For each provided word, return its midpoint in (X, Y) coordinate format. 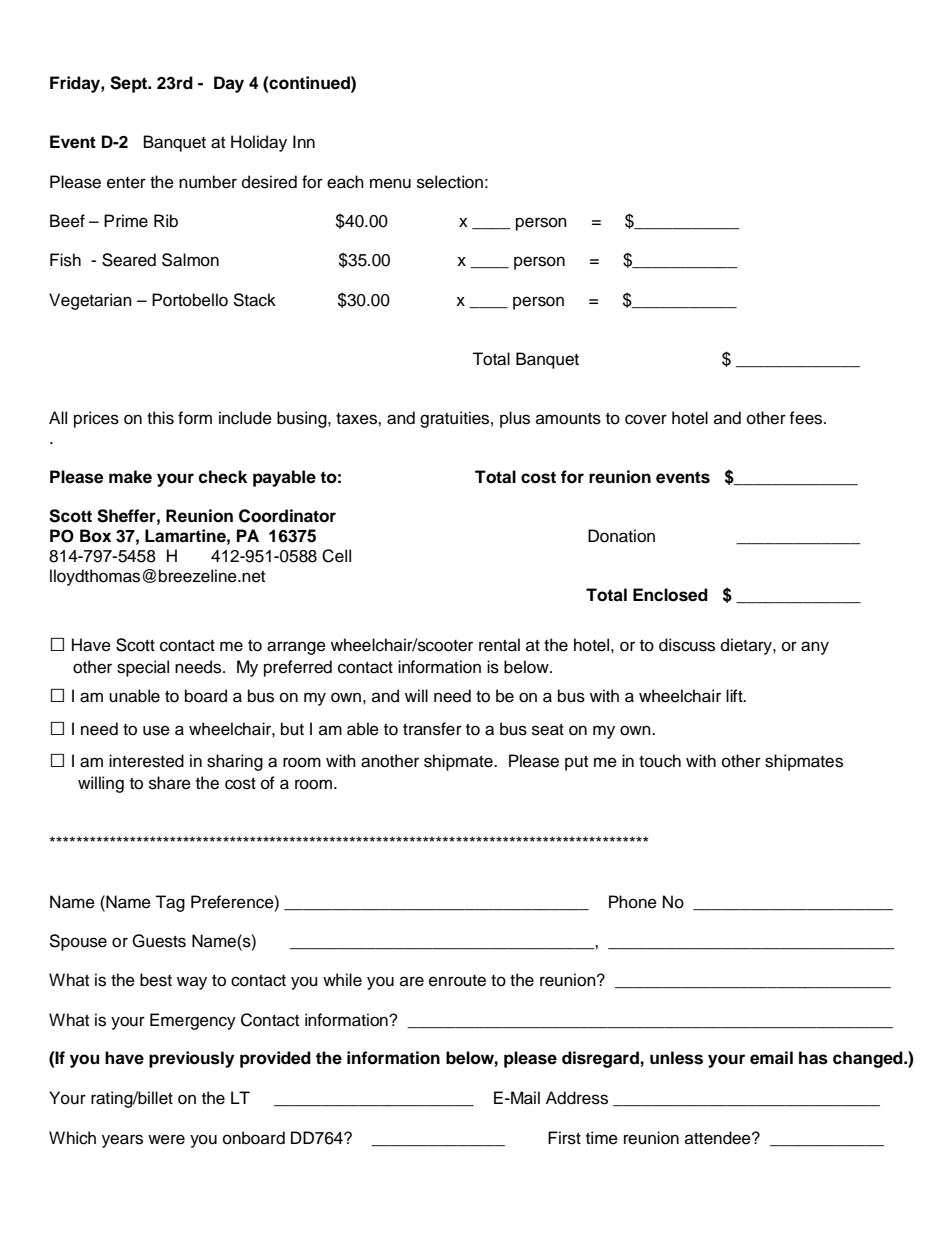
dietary (747, 646)
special (143, 668)
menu (390, 183)
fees (807, 418)
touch (660, 761)
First (564, 1138)
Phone (633, 902)
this (160, 418)
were (166, 1139)
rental (499, 645)
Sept (130, 84)
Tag (170, 903)
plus (515, 419)
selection (450, 182)
